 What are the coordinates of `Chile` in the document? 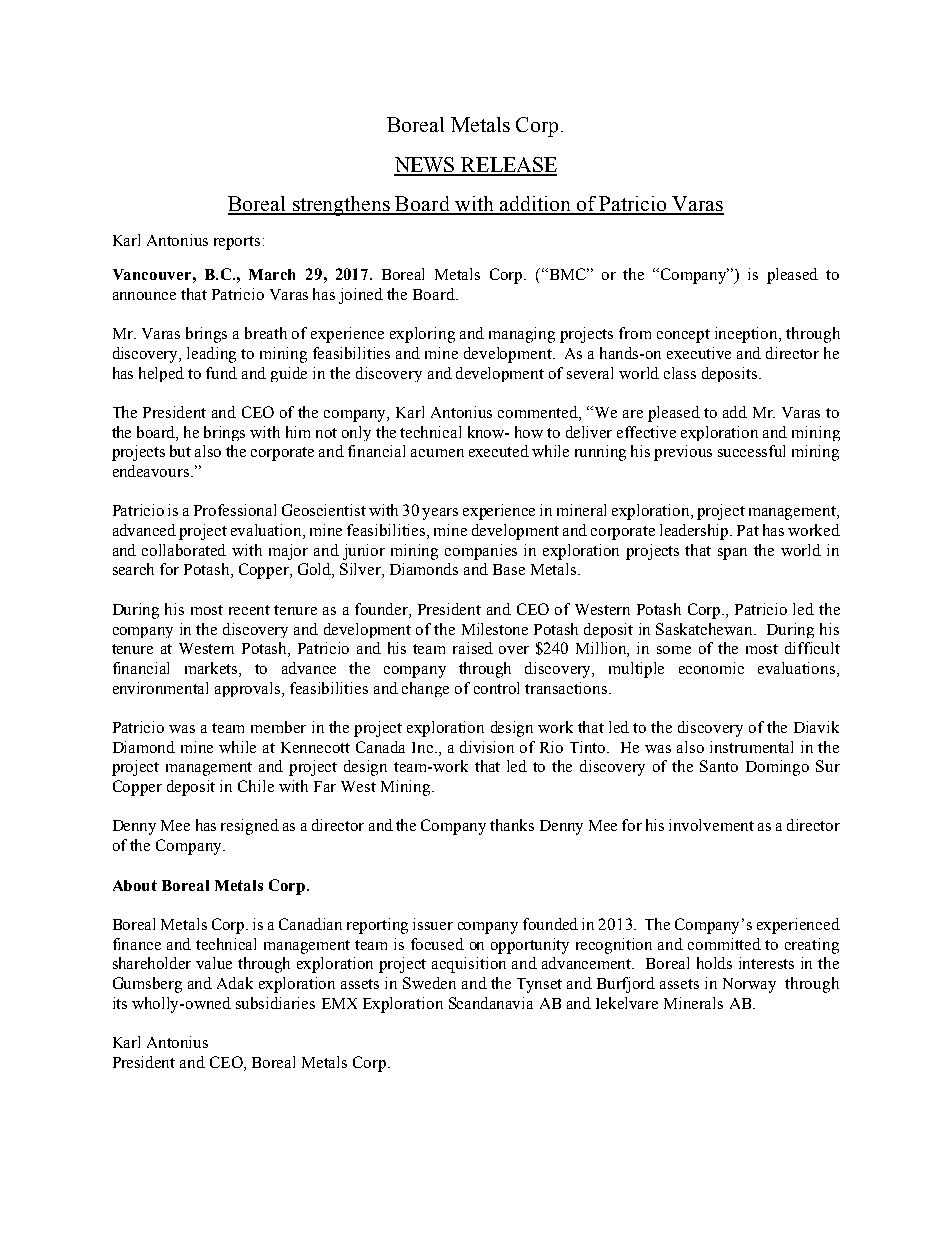 It's located at (256, 786).
